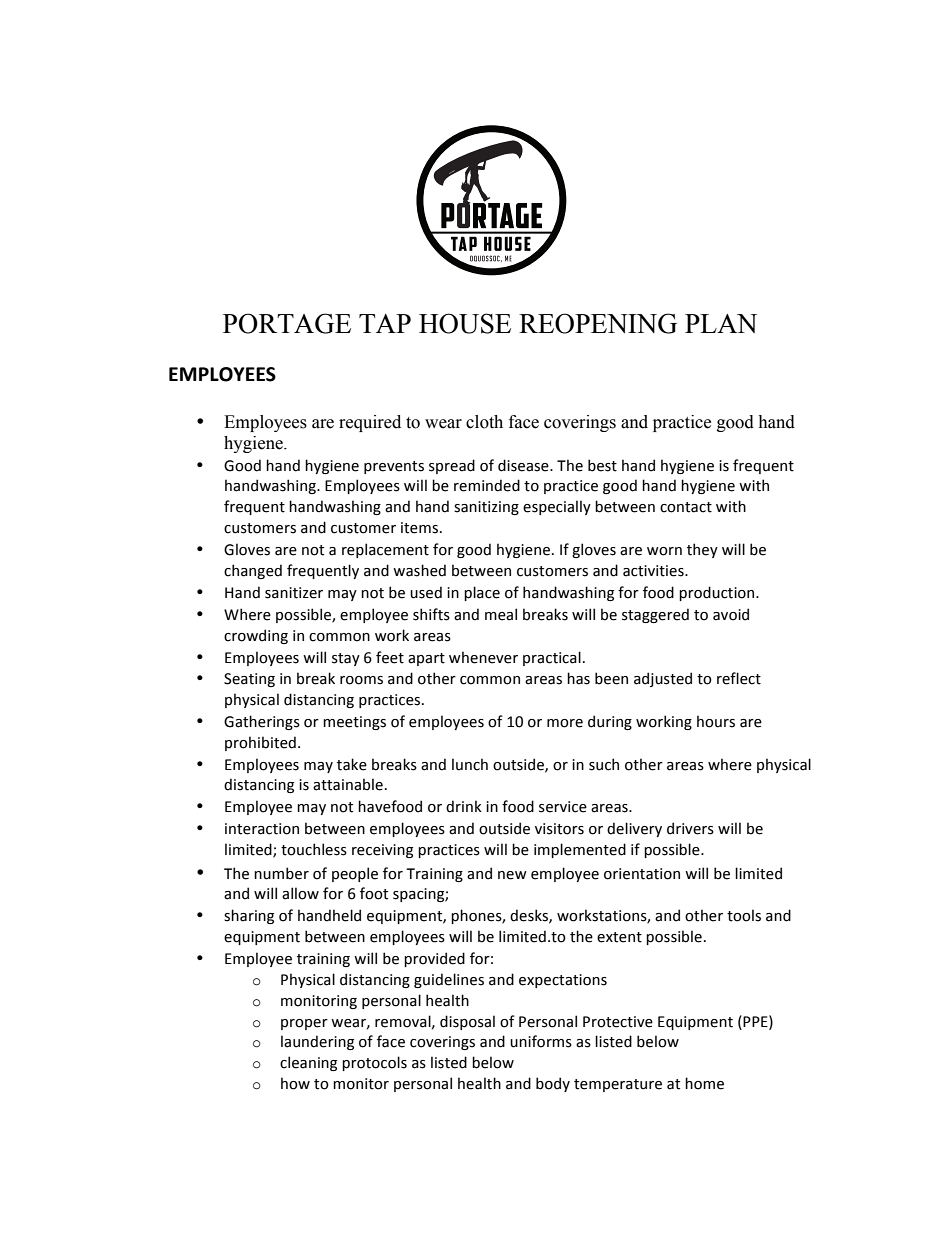 Image resolution: width=952 pixels, height=1233 pixels. What do you see at coordinates (308, 1063) in the page?
I see `cleaning` at bounding box center [308, 1063].
